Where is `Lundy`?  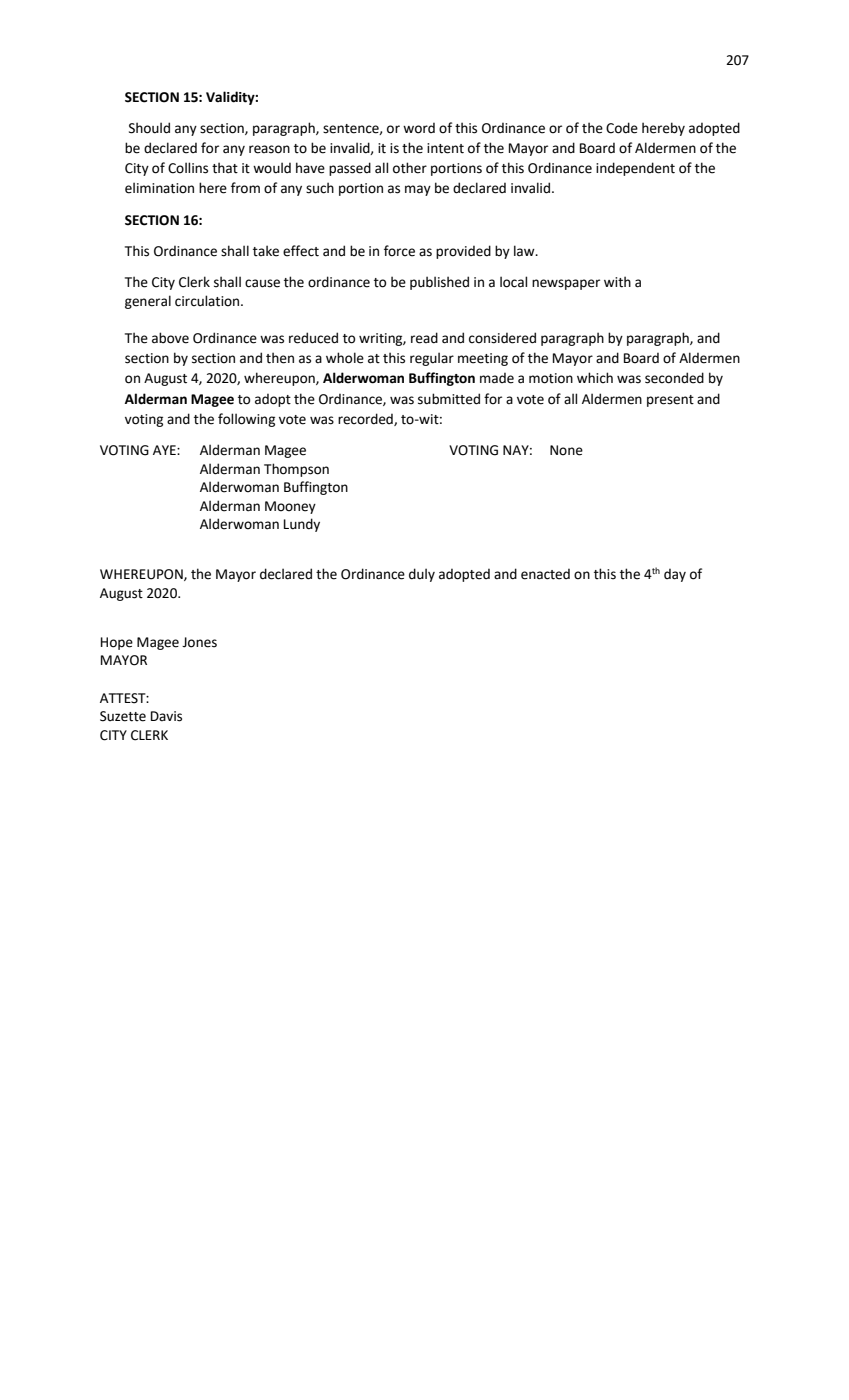
Lundy is located at coordinates (302, 525).
